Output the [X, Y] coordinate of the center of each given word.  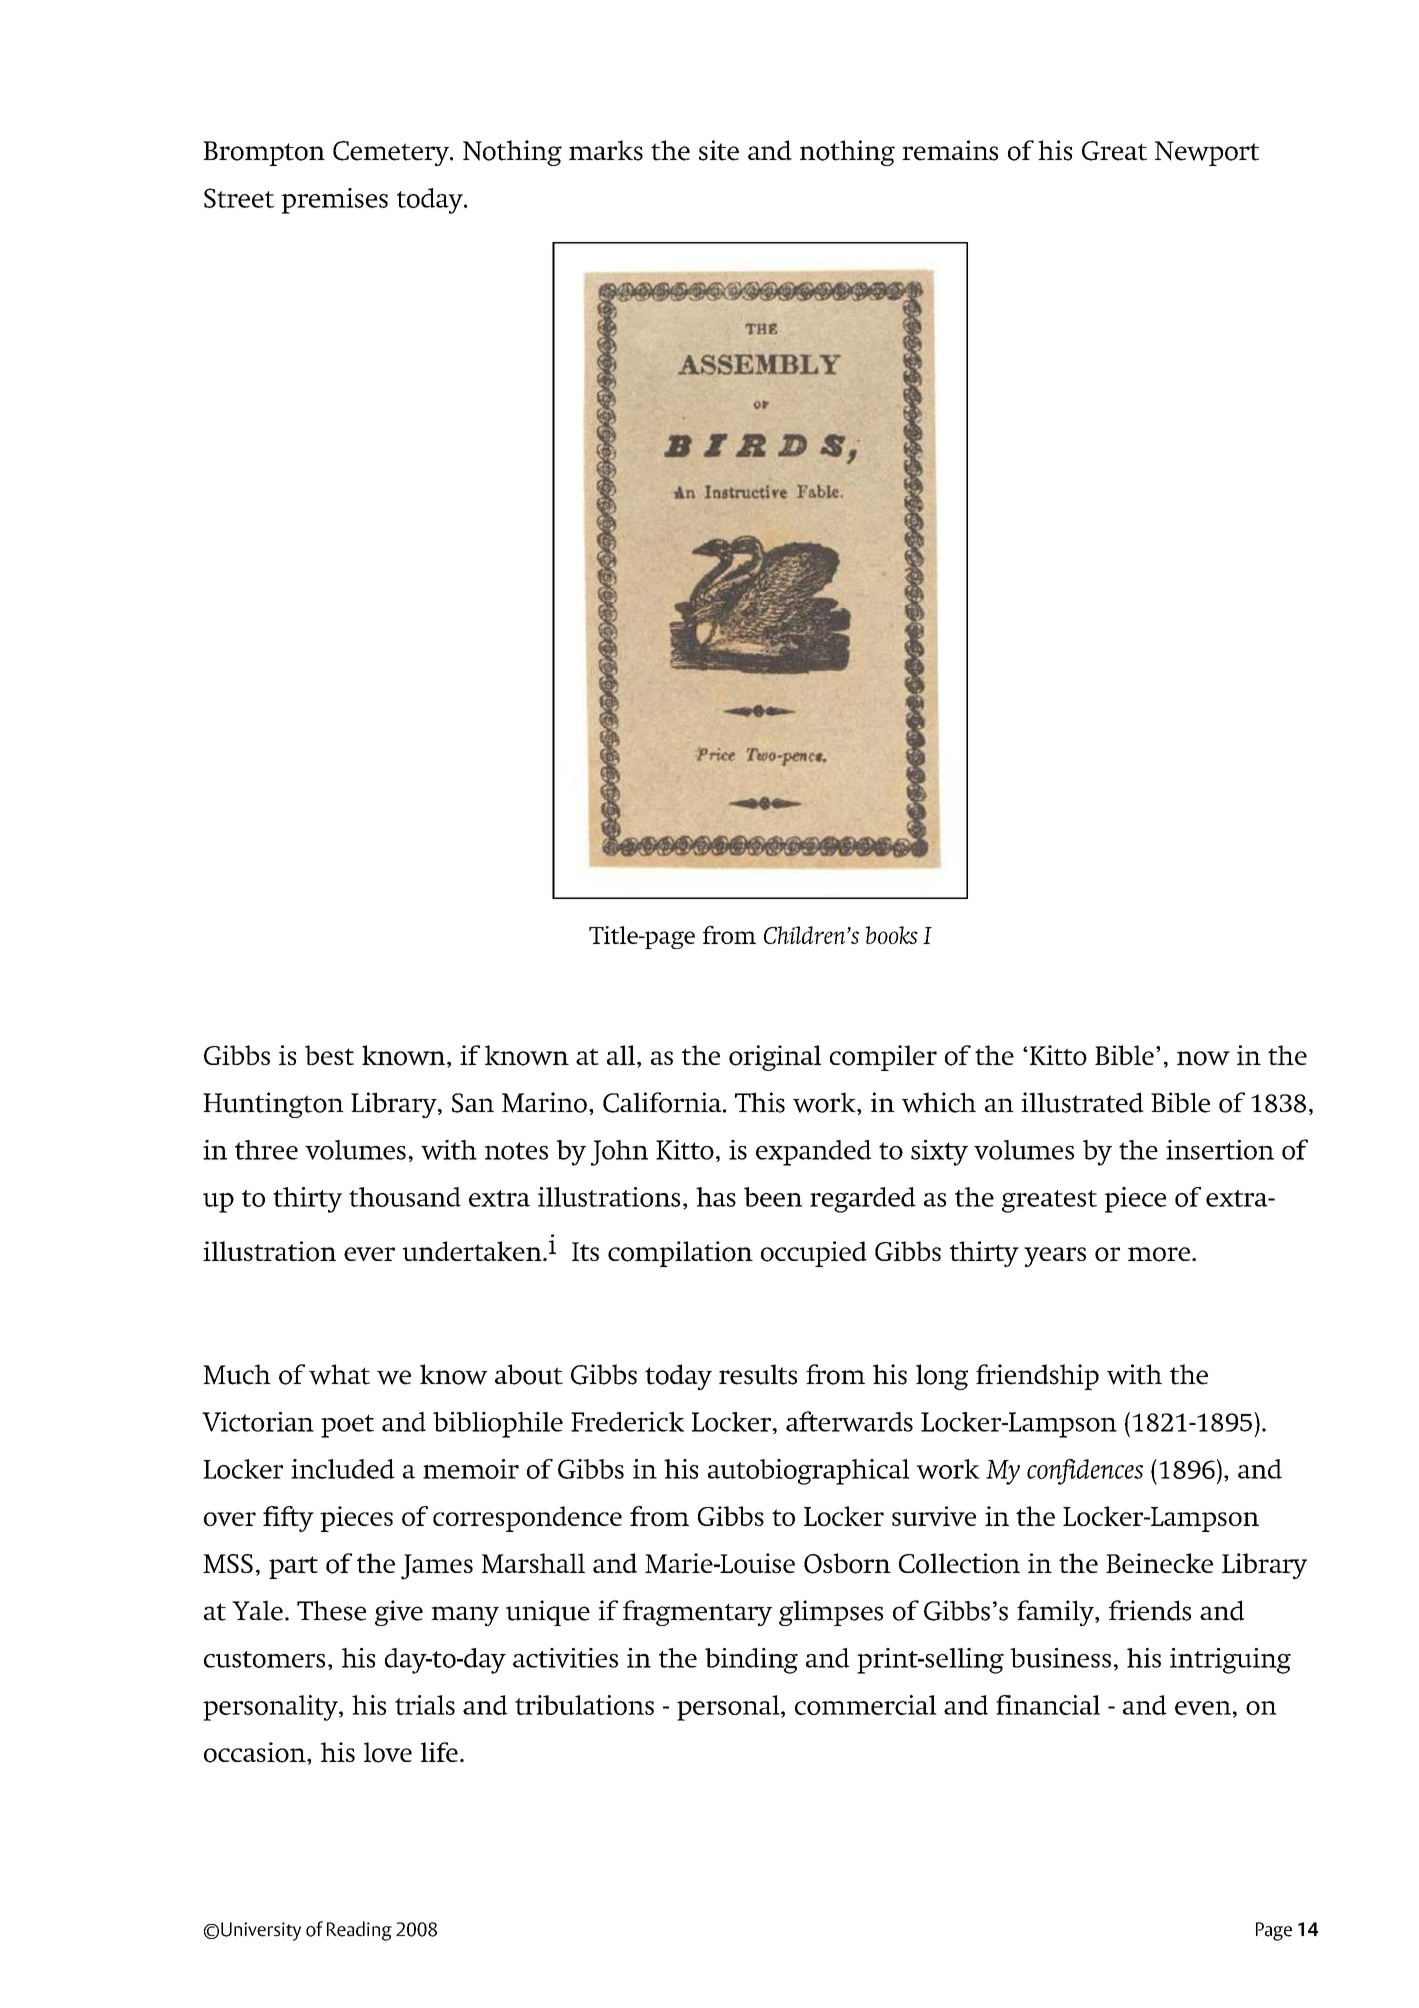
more [1160, 1254]
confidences [1085, 1472]
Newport [1207, 153]
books [891, 935]
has [716, 1197]
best [329, 1055]
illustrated [1082, 1102]
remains [950, 150]
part [293, 1567]
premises [334, 201]
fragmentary [697, 1613]
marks [606, 150]
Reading [359, 1931]
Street [239, 198]
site [719, 150]
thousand [405, 1197]
